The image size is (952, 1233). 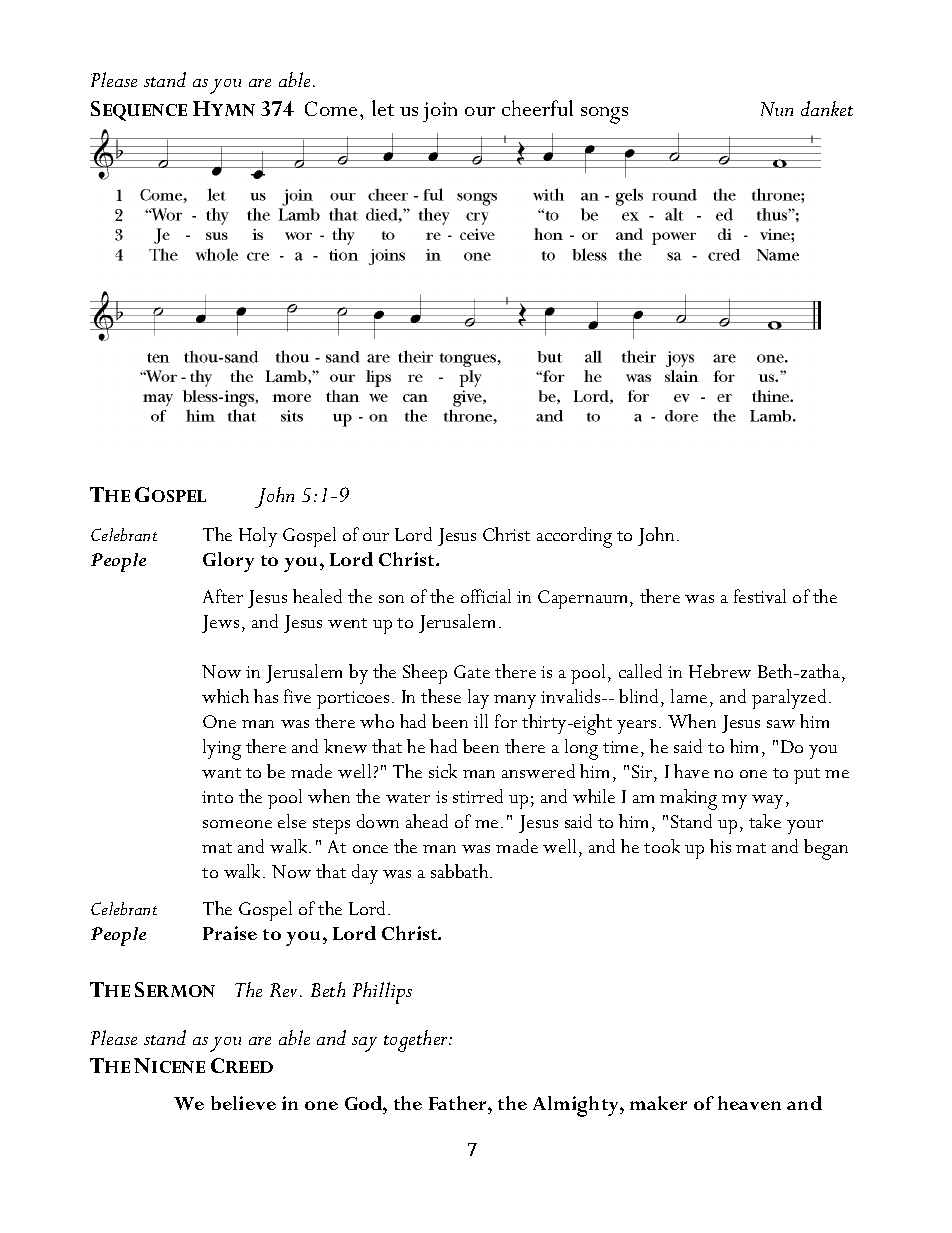 What do you see at coordinates (574, 537) in the screenshot?
I see `according` at bounding box center [574, 537].
